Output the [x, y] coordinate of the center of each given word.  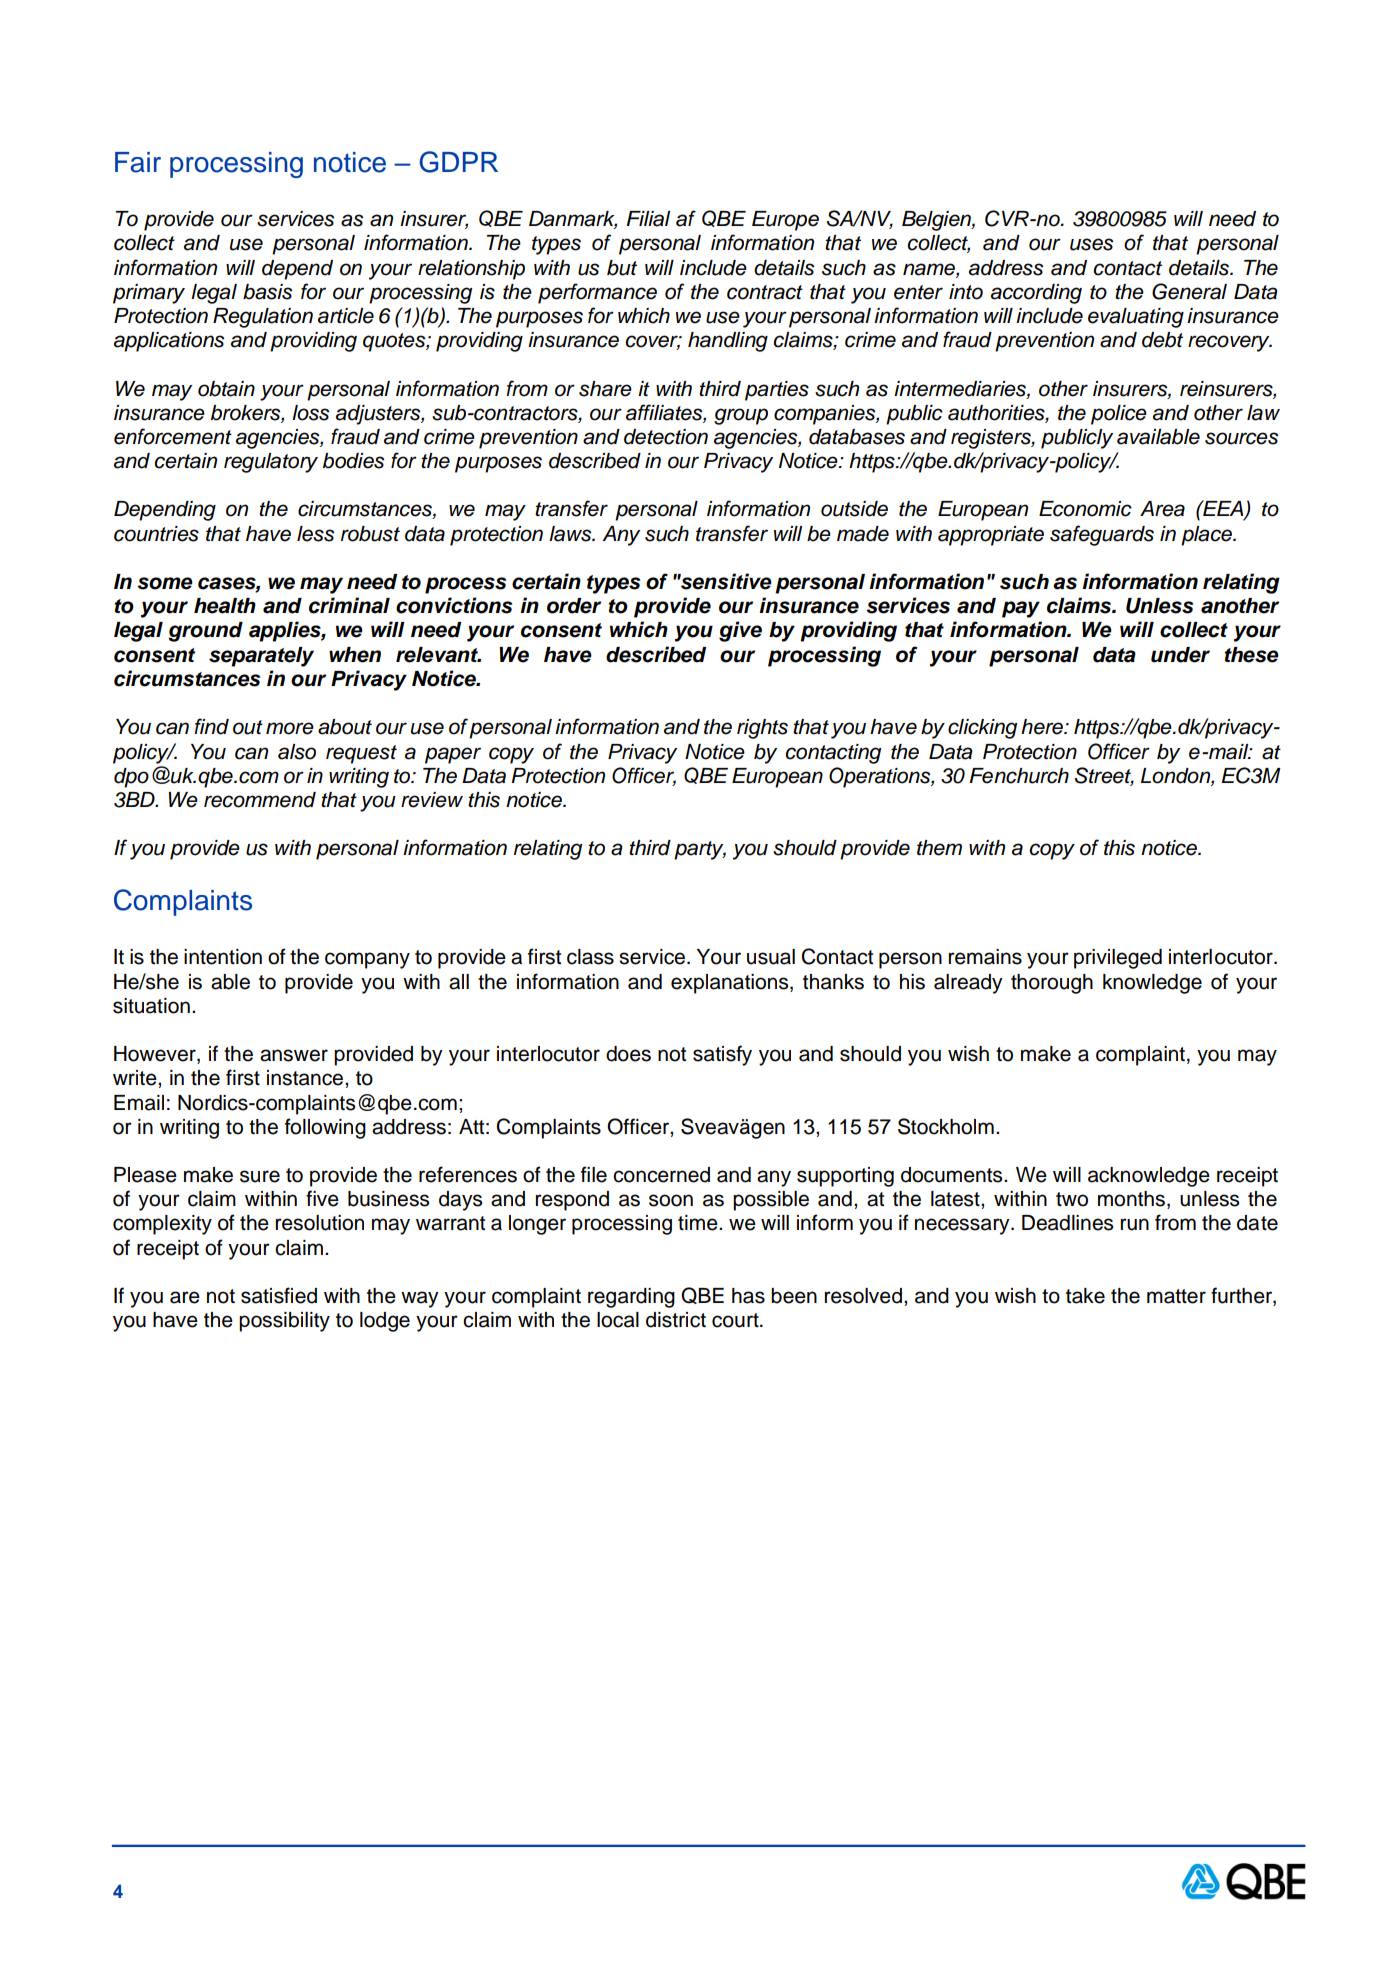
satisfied [279, 1295]
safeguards [1102, 535]
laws [571, 534]
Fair [138, 162]
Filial [648, 219]
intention [223, 957]
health [225, 606]
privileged [1118, 959]
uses [1091, 244]
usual [771, 957]
